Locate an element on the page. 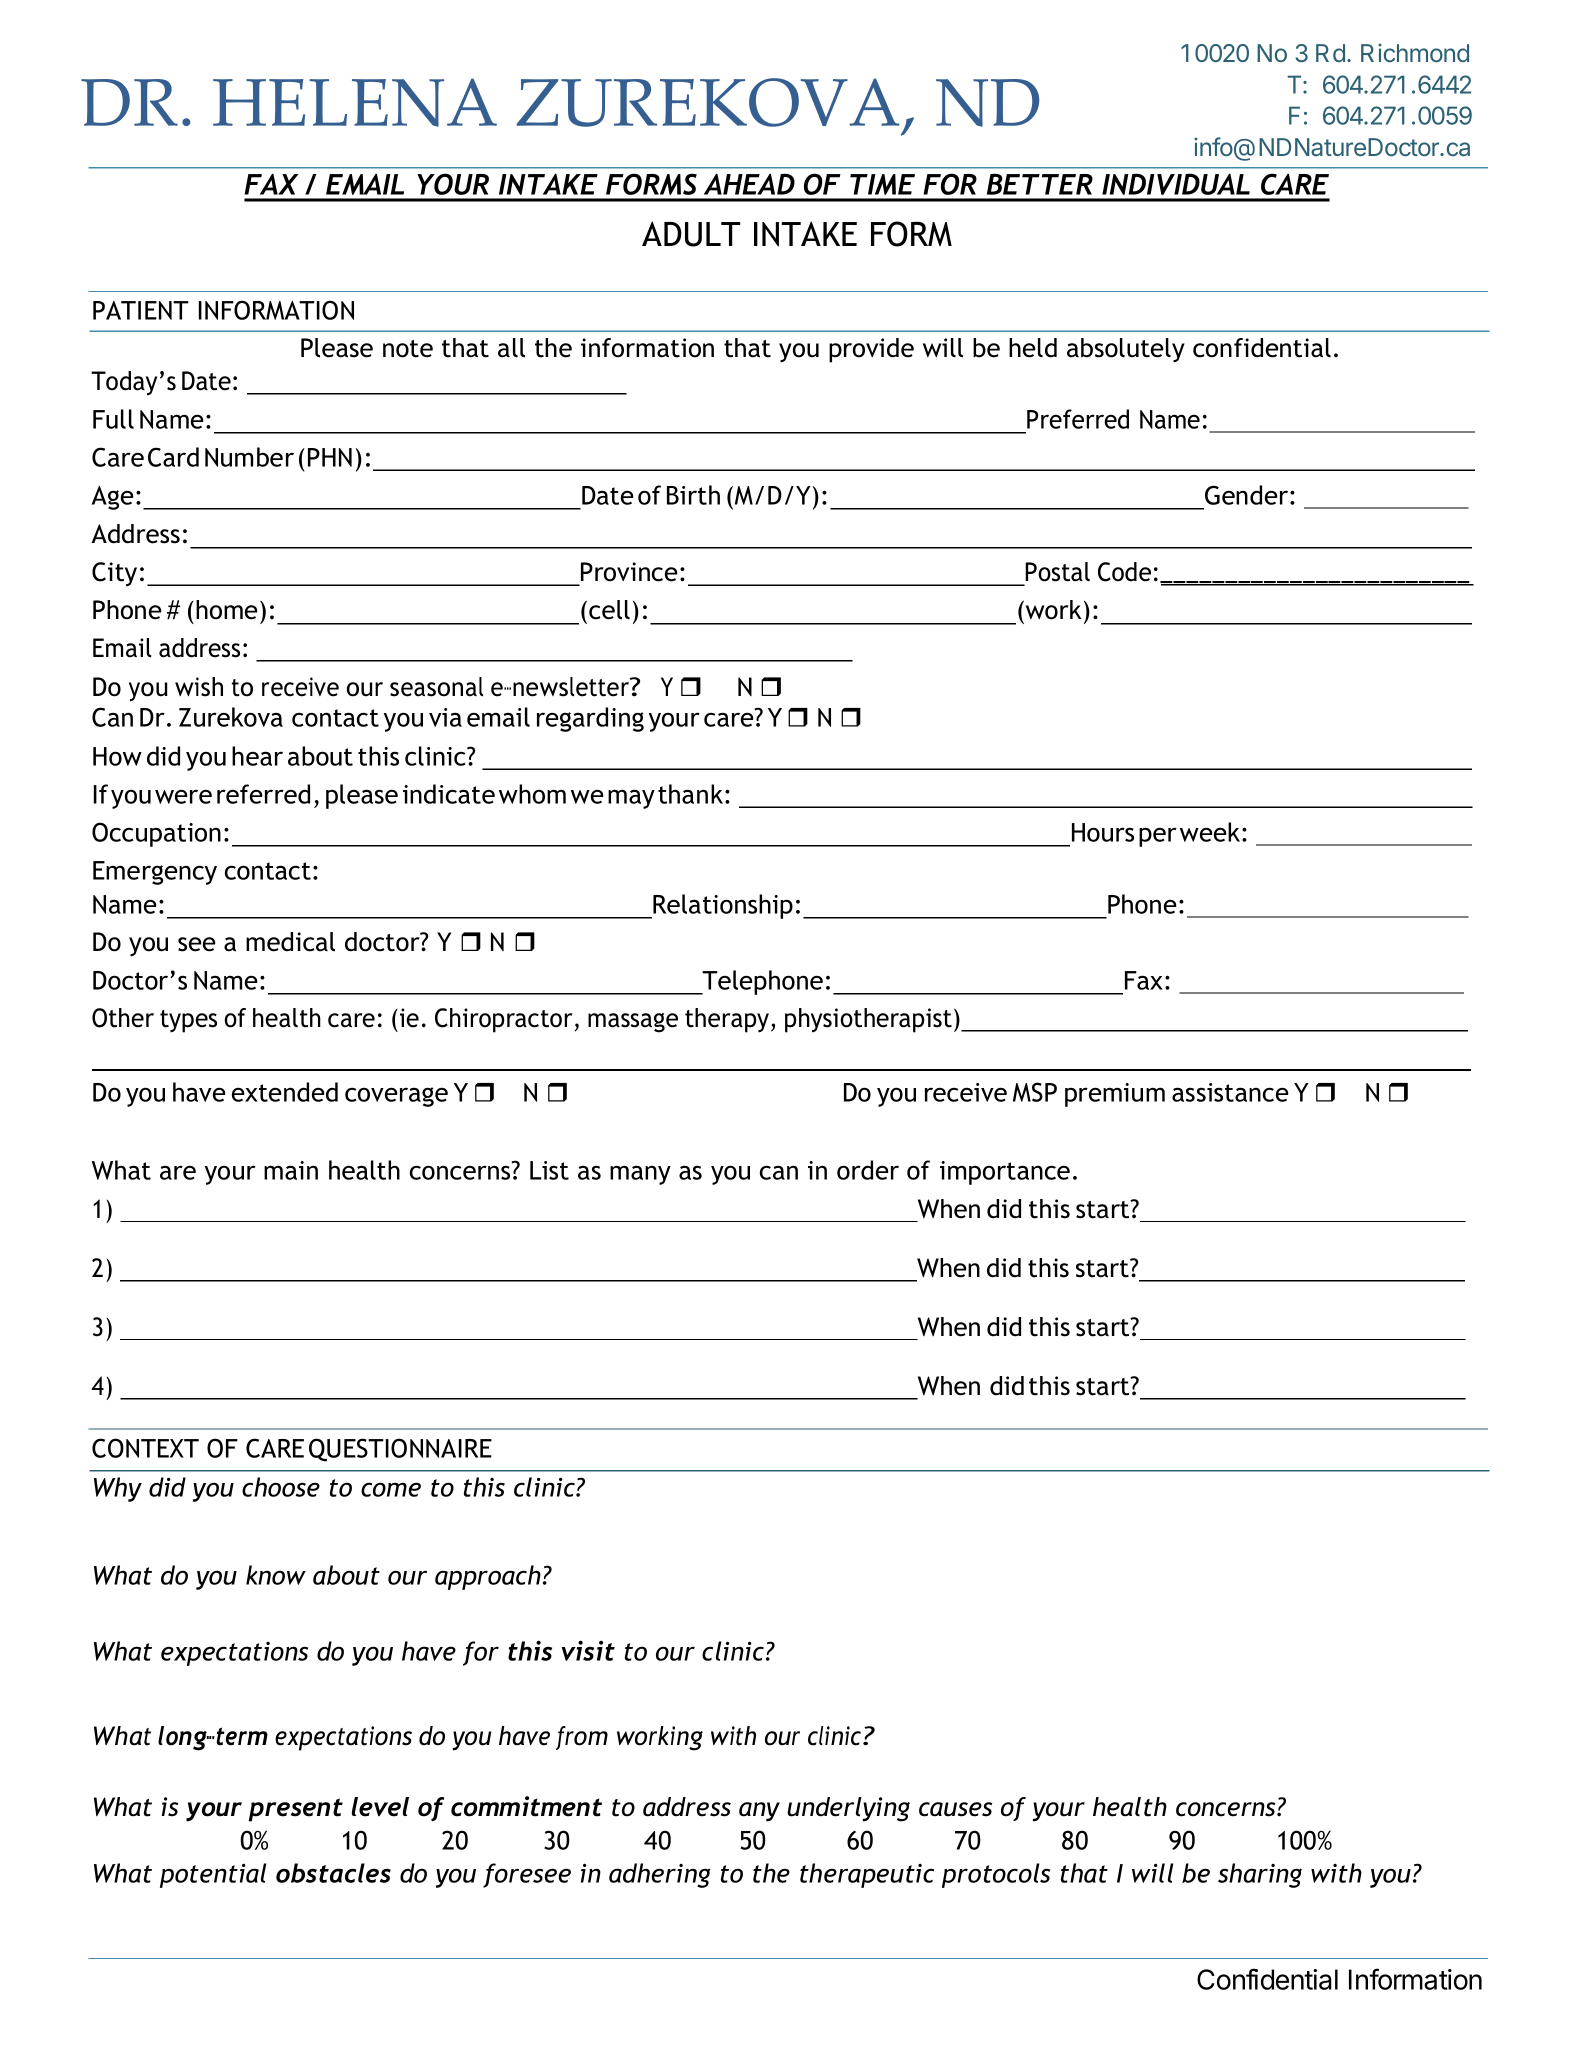 Image resolution: width=1582 pixels, height=2047 pixels. assistance is located at coordinates (1230, 1092).
